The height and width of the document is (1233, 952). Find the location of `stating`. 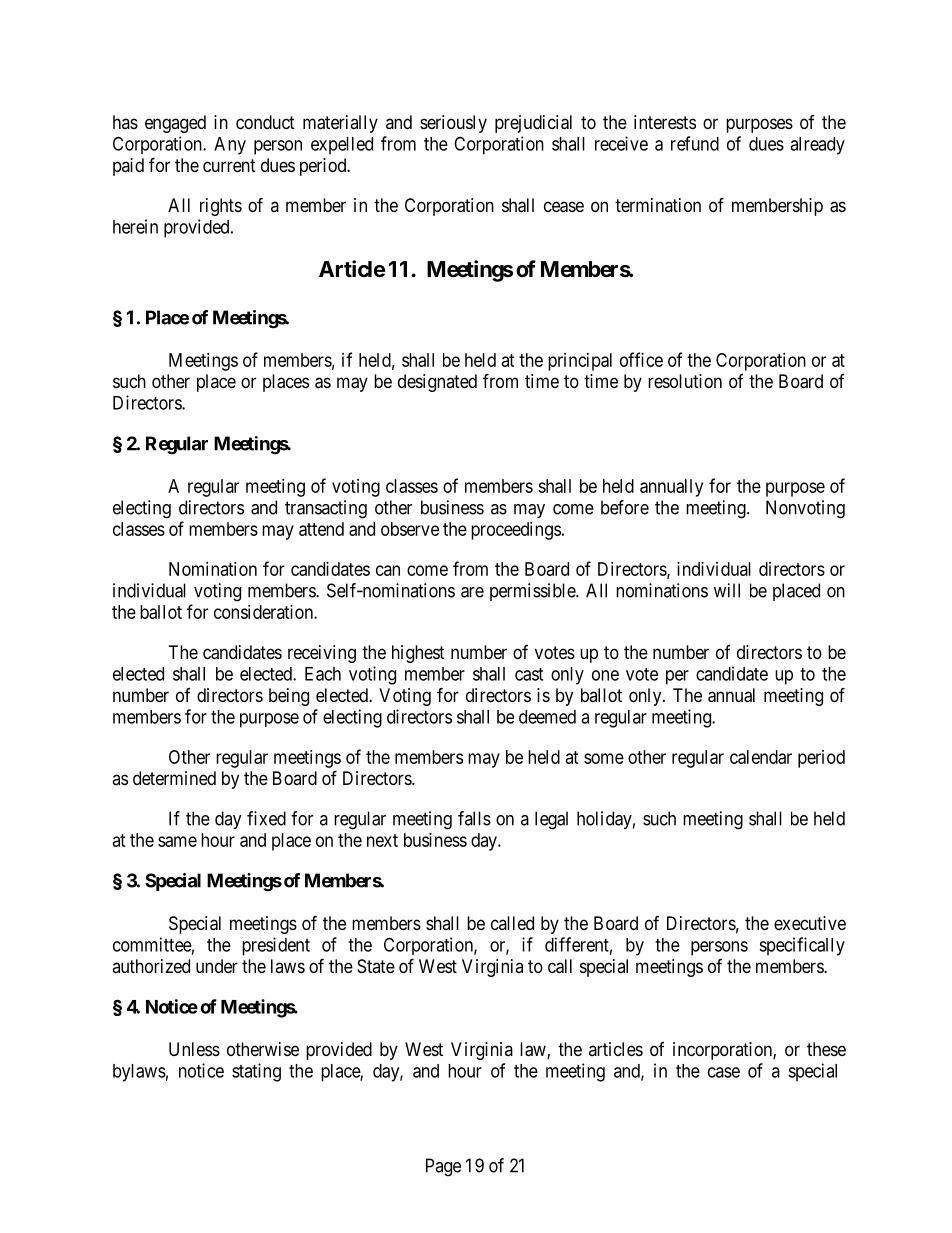

stating is located at coordinates (256, 1072).
